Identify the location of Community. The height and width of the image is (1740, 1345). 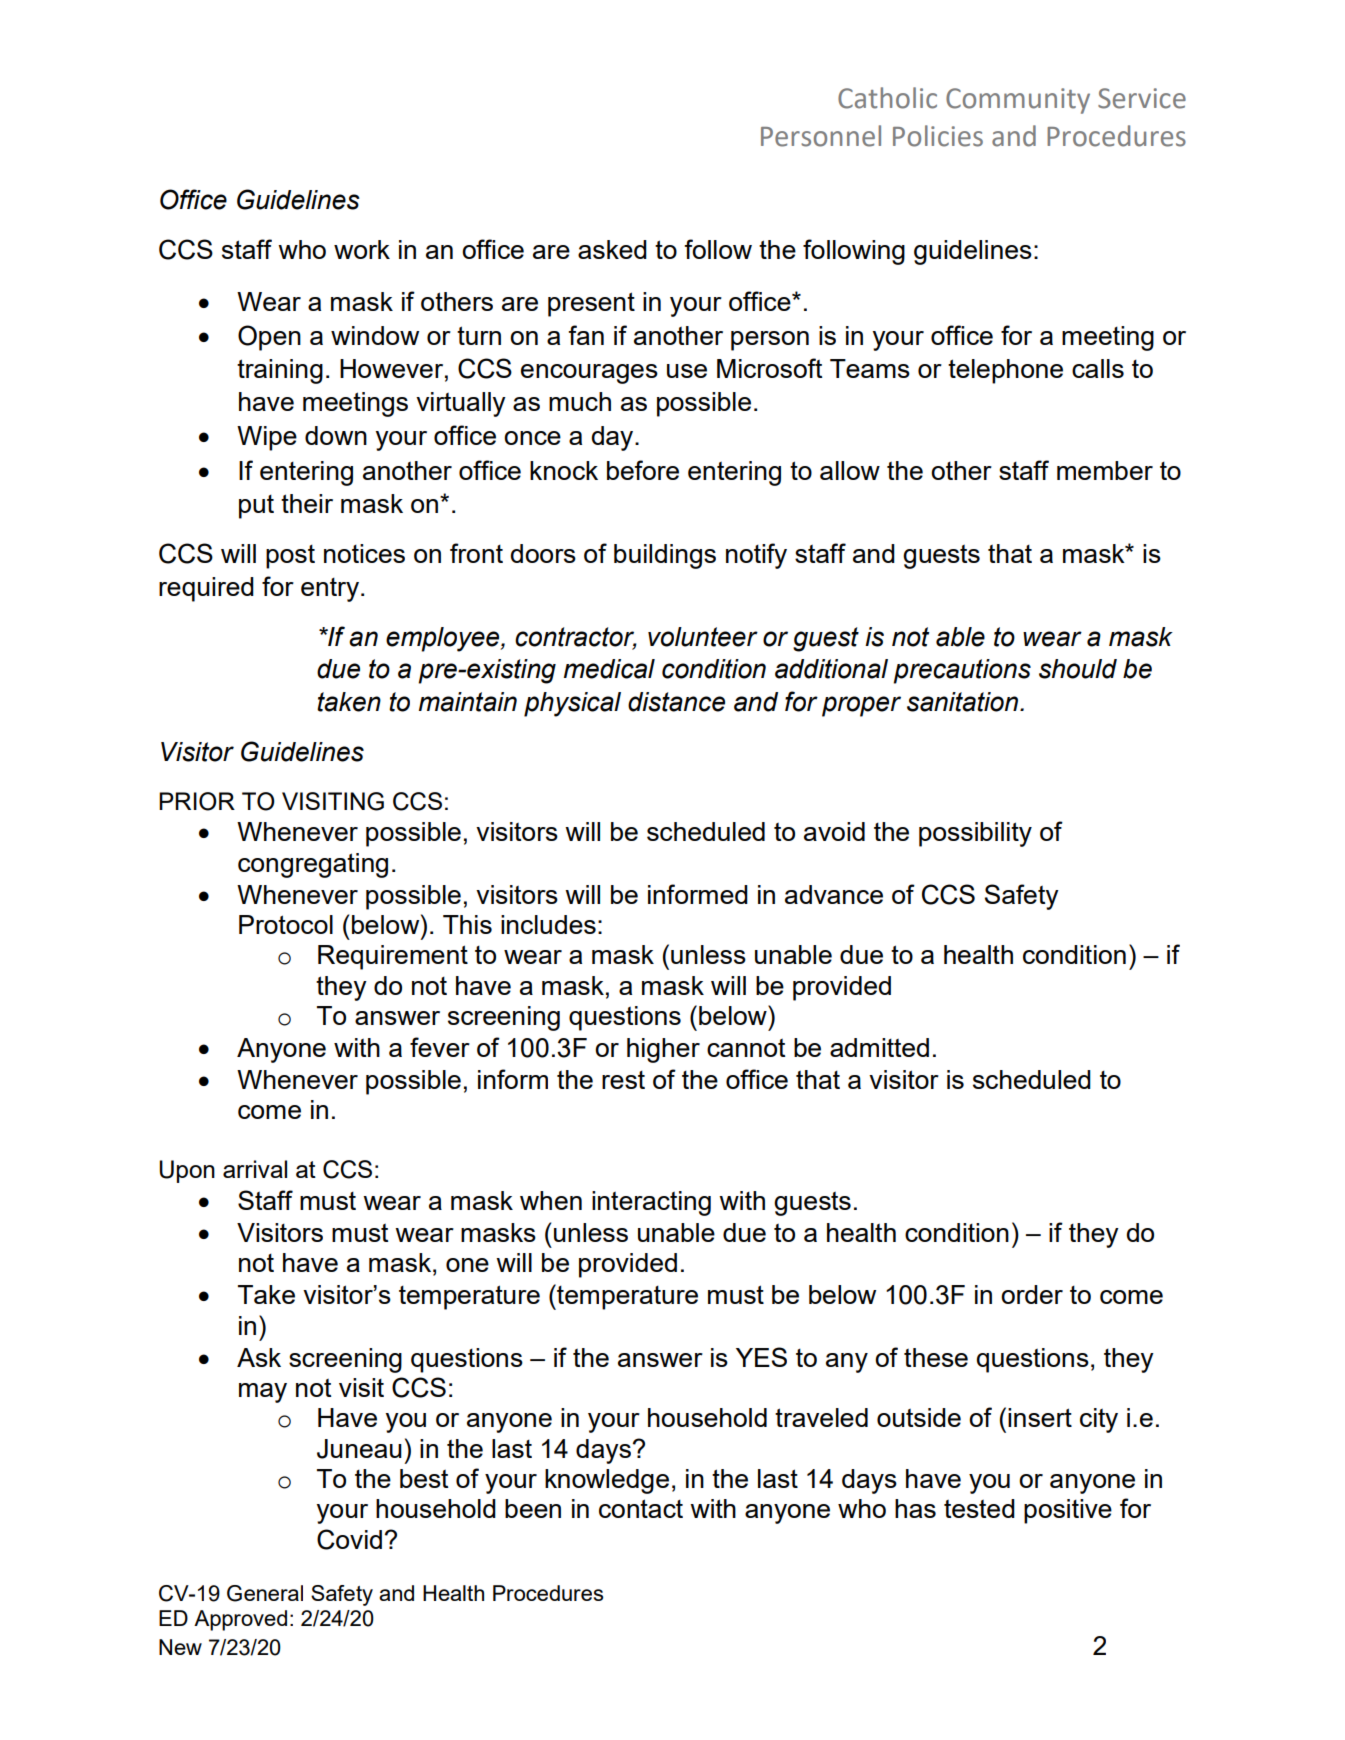
(1018, 101).
